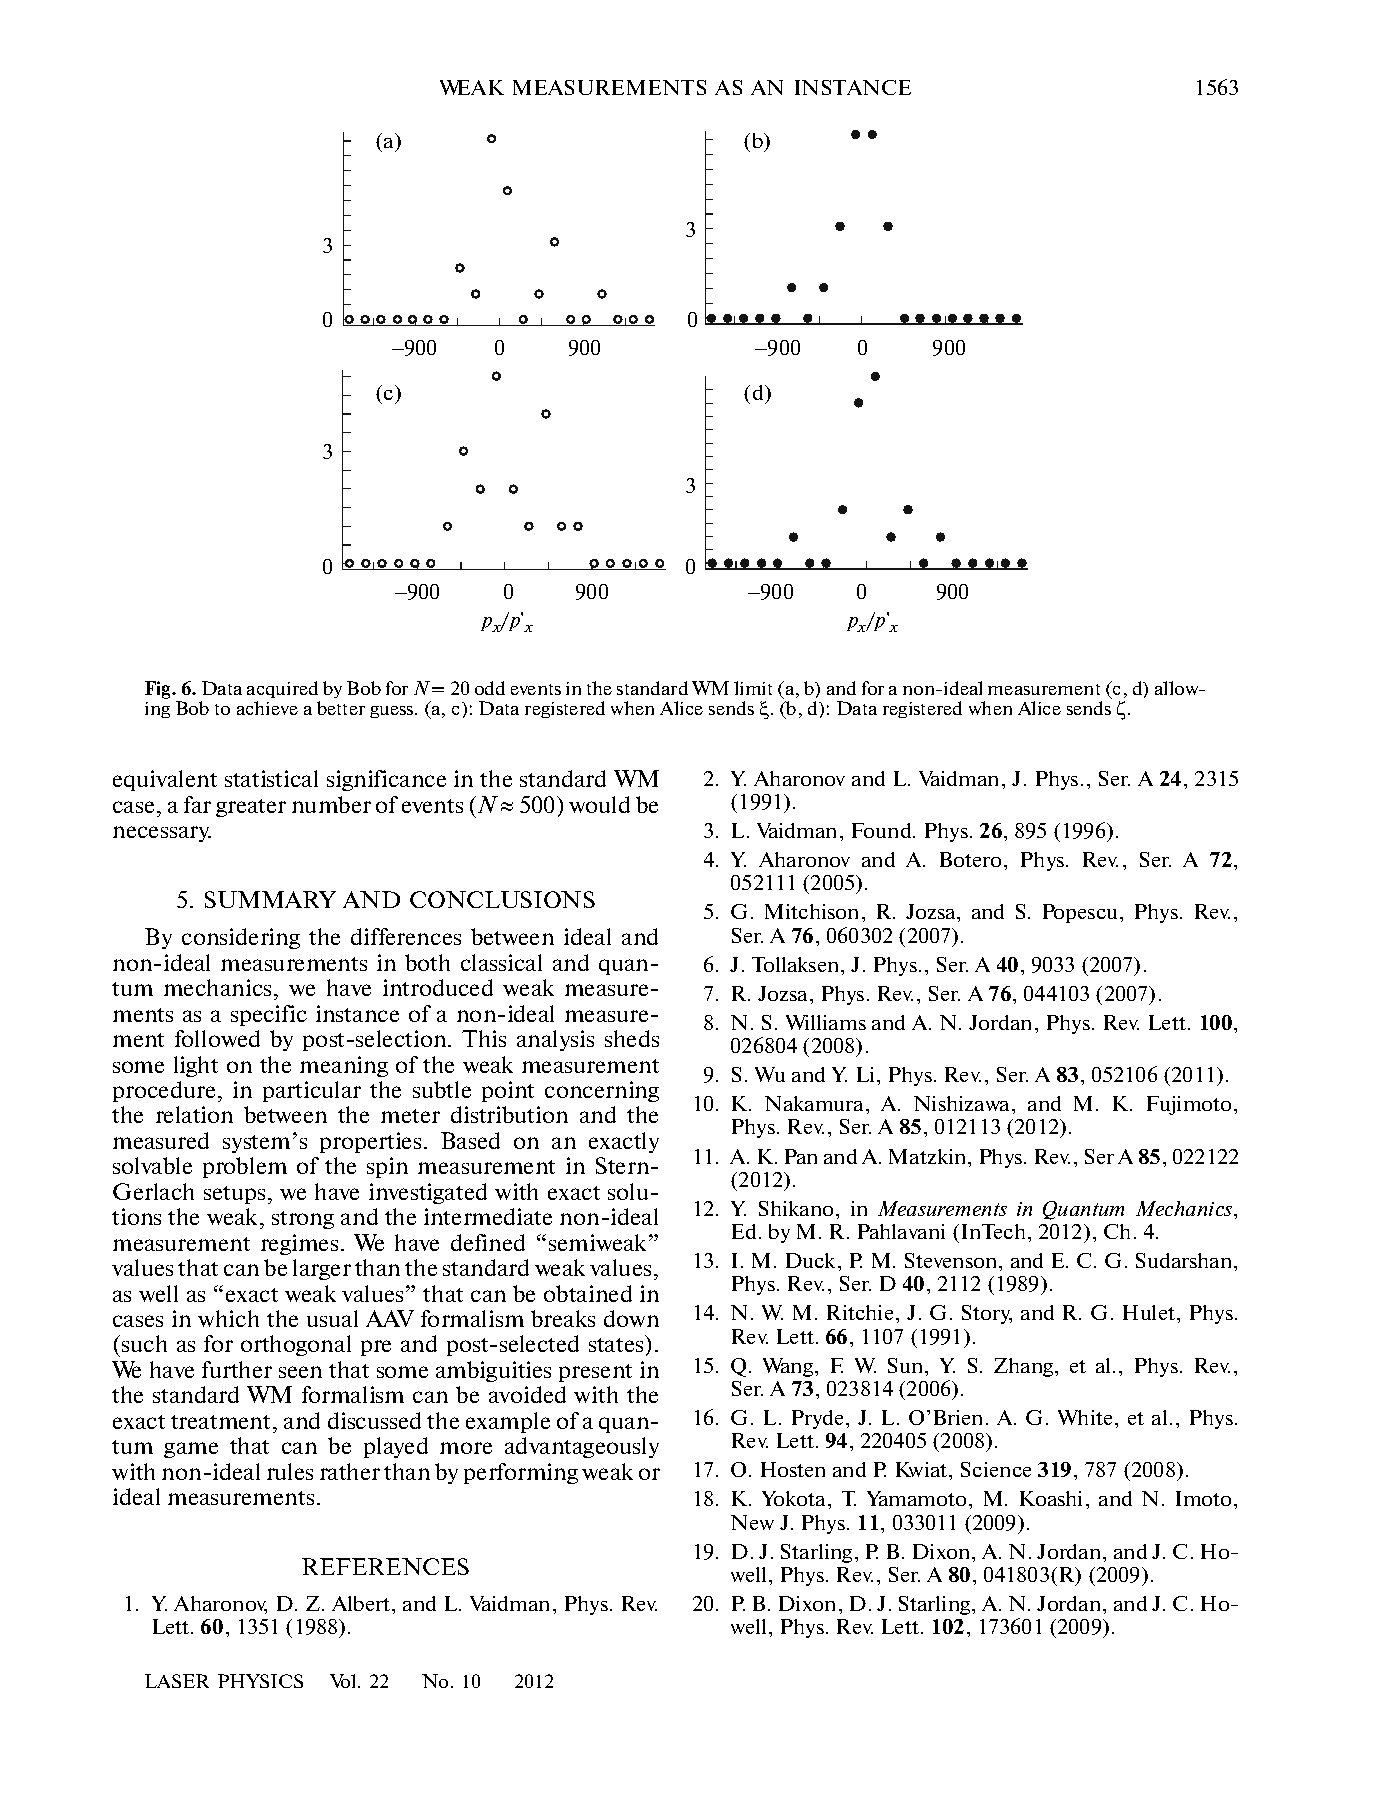 The height and width of the image is (1799, 1390). I want to click on limit, so click(753, 688).
